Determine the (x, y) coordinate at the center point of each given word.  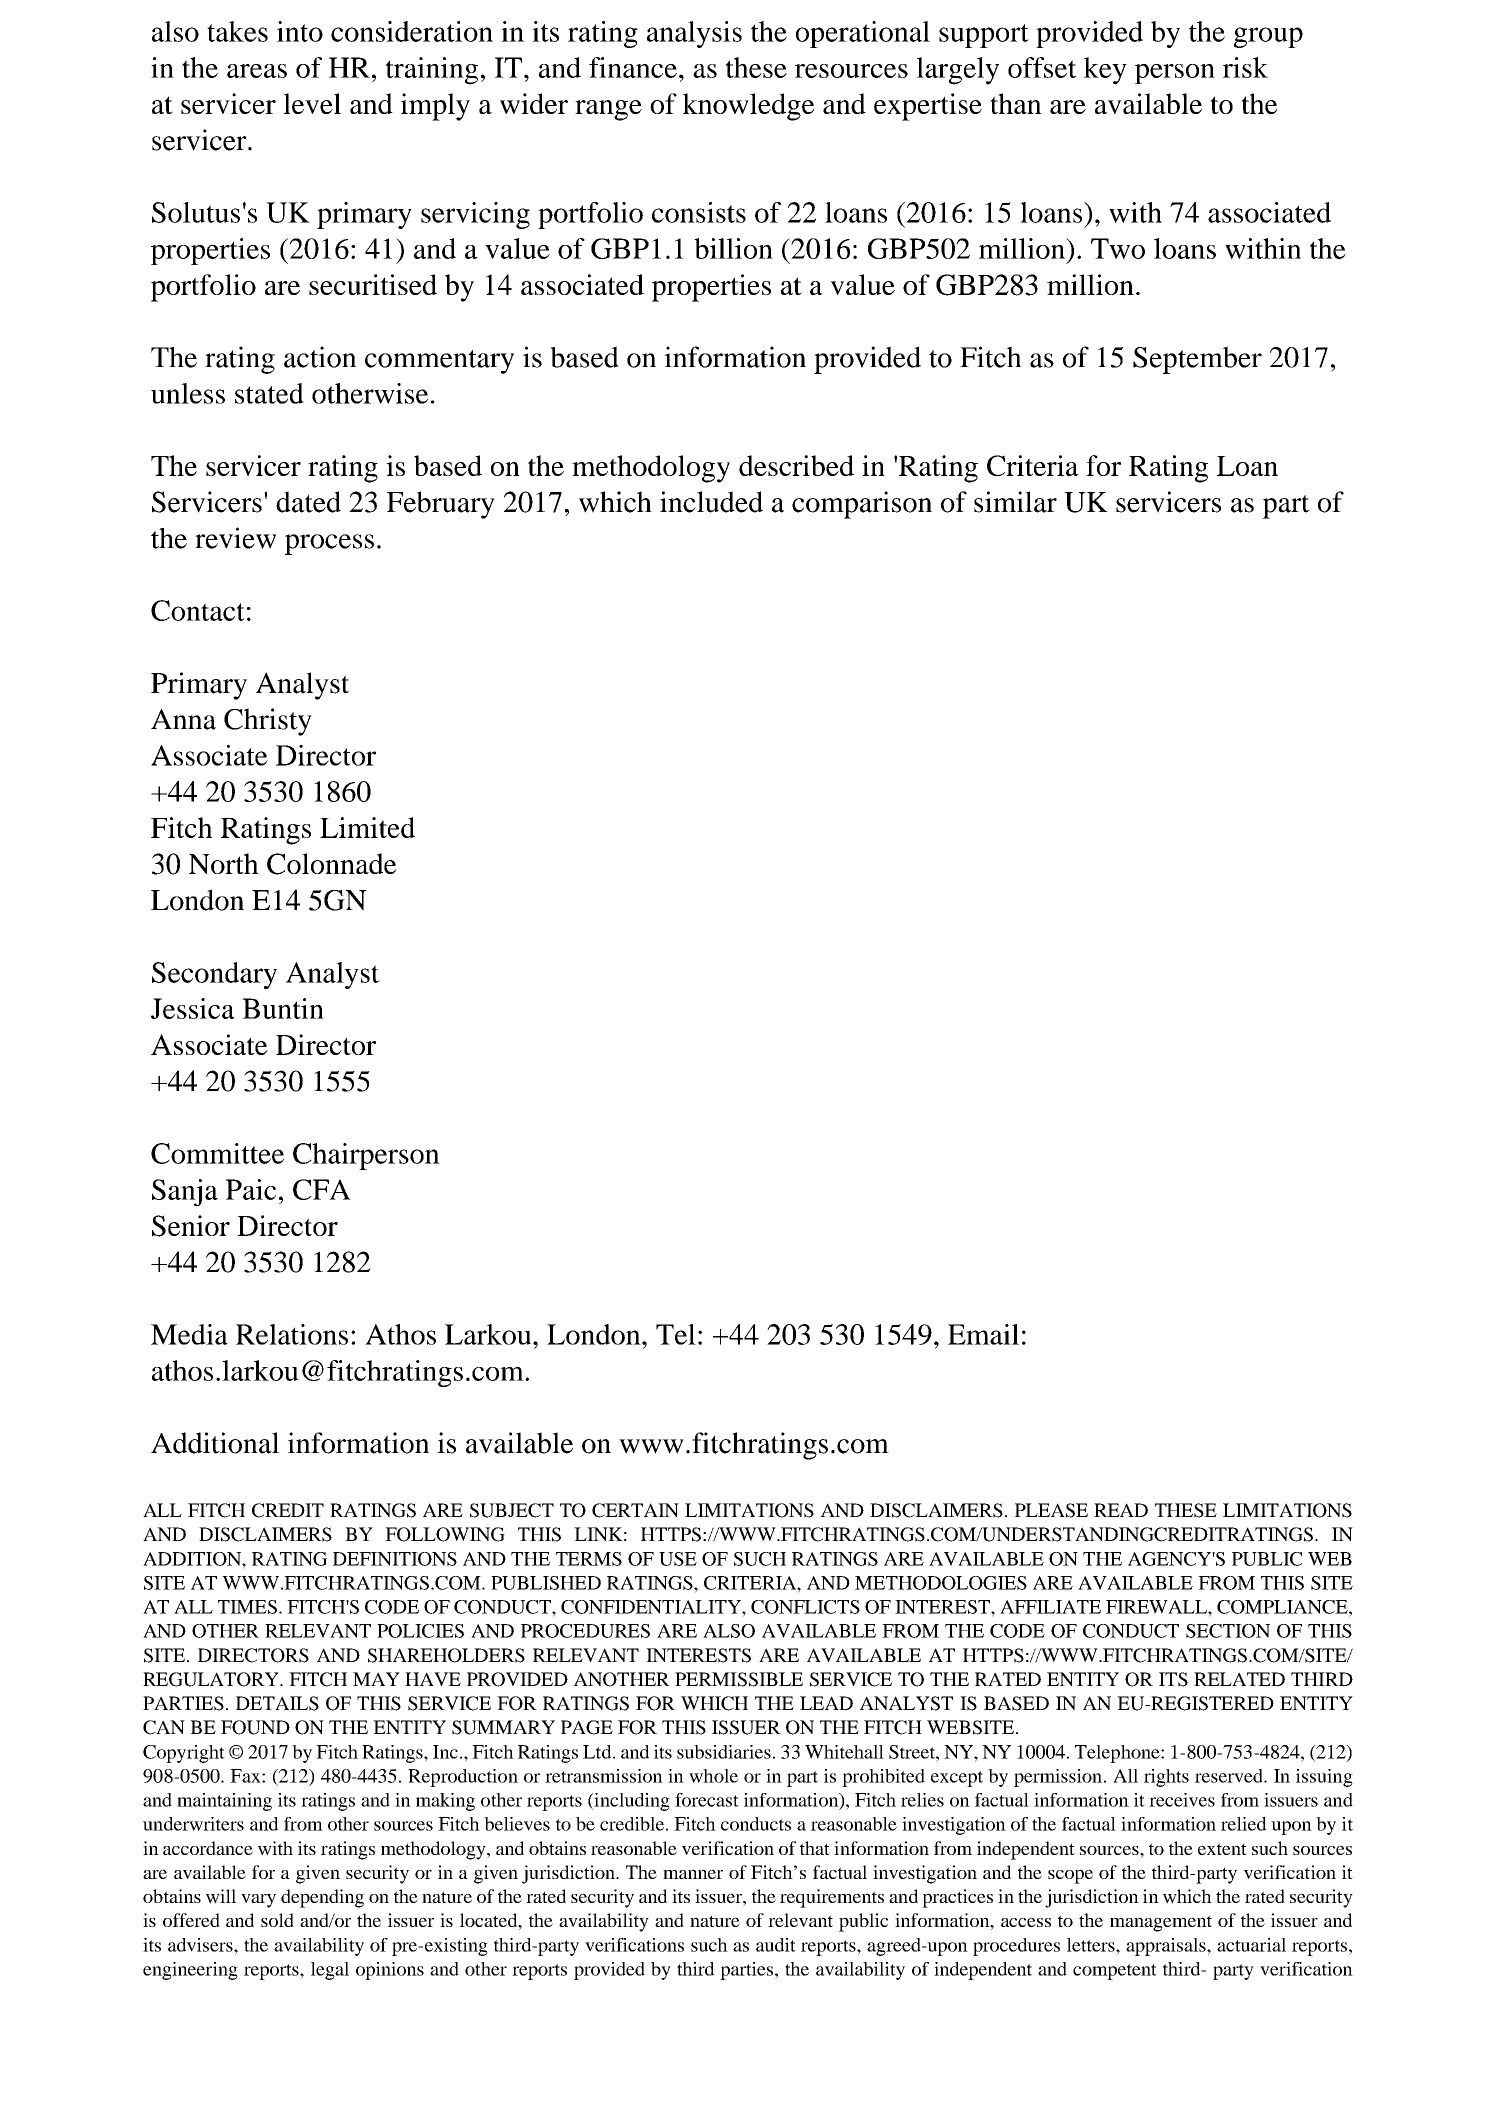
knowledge (748, 107)
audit (776, 1945)
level (312, 103)
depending (322, 1898)
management (1161, 1923)
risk (1245, 67)
